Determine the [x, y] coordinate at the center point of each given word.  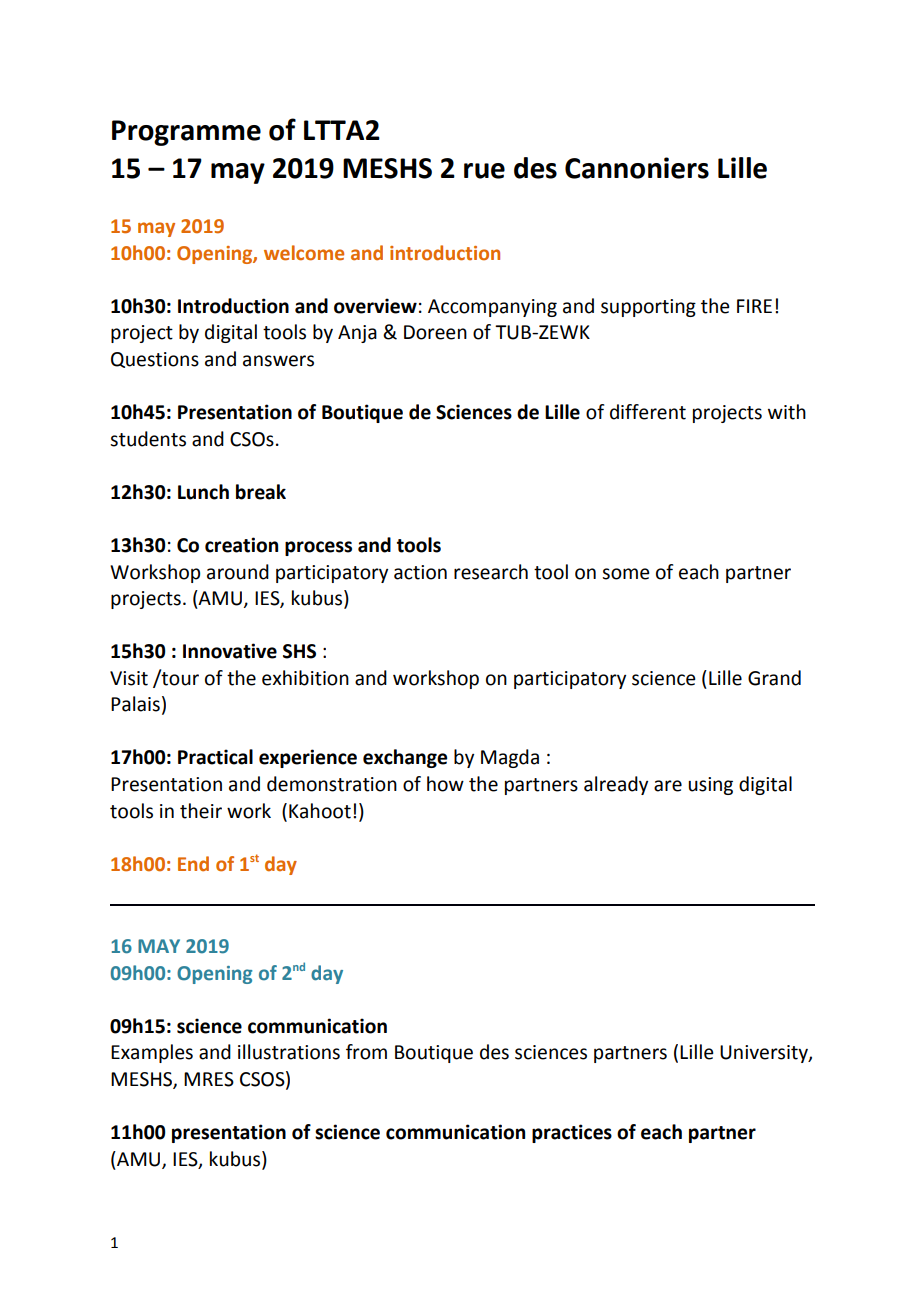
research [491, 572]
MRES [209, 1079]
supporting [648, 308]
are [668, 786]
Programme [186, 133]
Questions [155, 360]
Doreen [435, 332]
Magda [510, 758]
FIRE [754, 306]
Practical [215, 757]
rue [484, 171]
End [193, 863]
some [626, 574]
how [445, 784]
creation [241, 545]
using [710, 786]
